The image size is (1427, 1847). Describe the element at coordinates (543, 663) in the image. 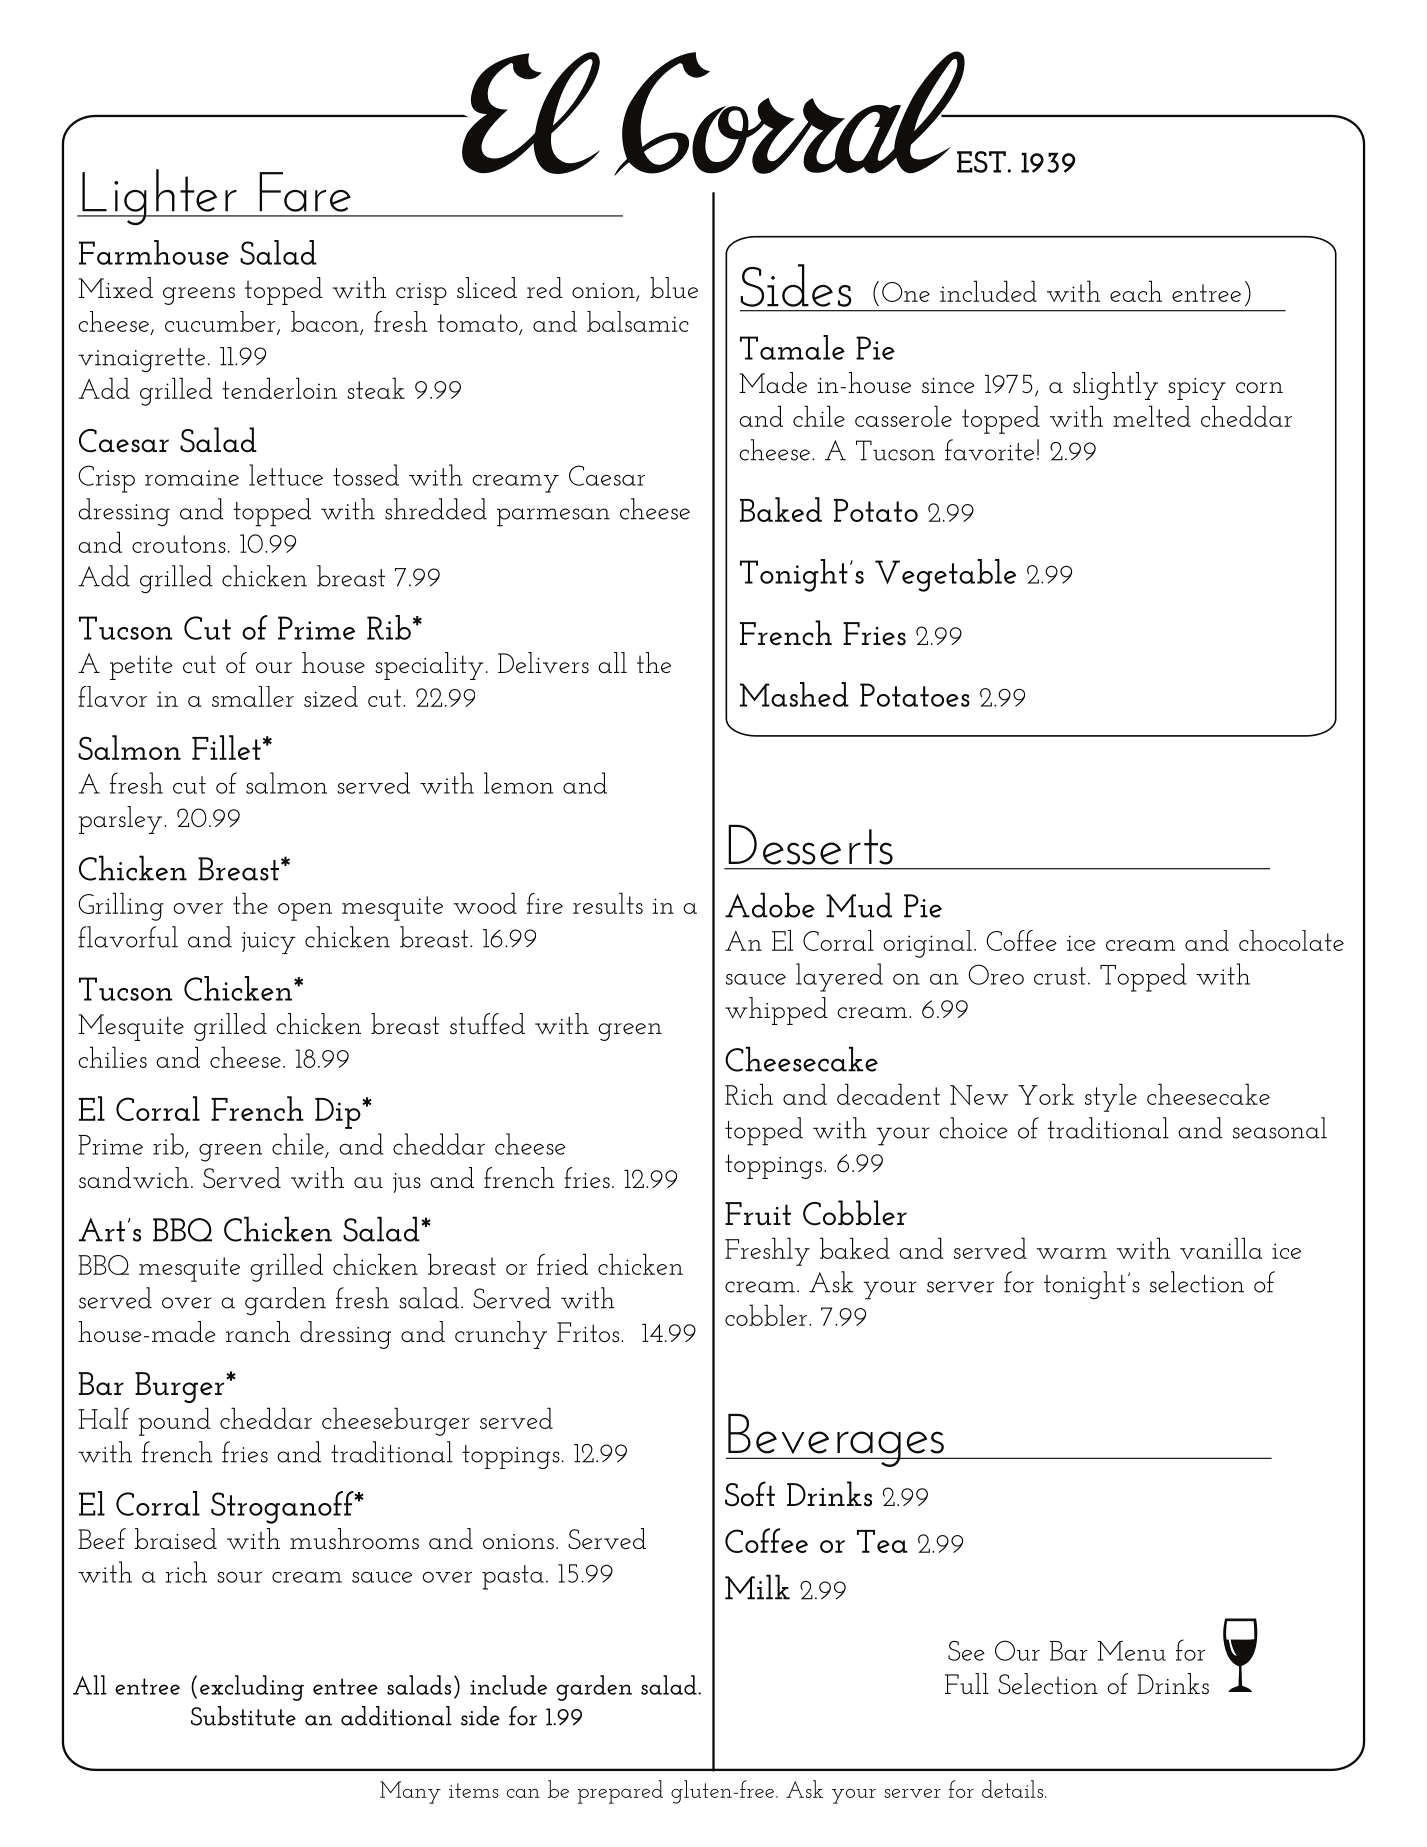

I see `Delivers` at that location.
